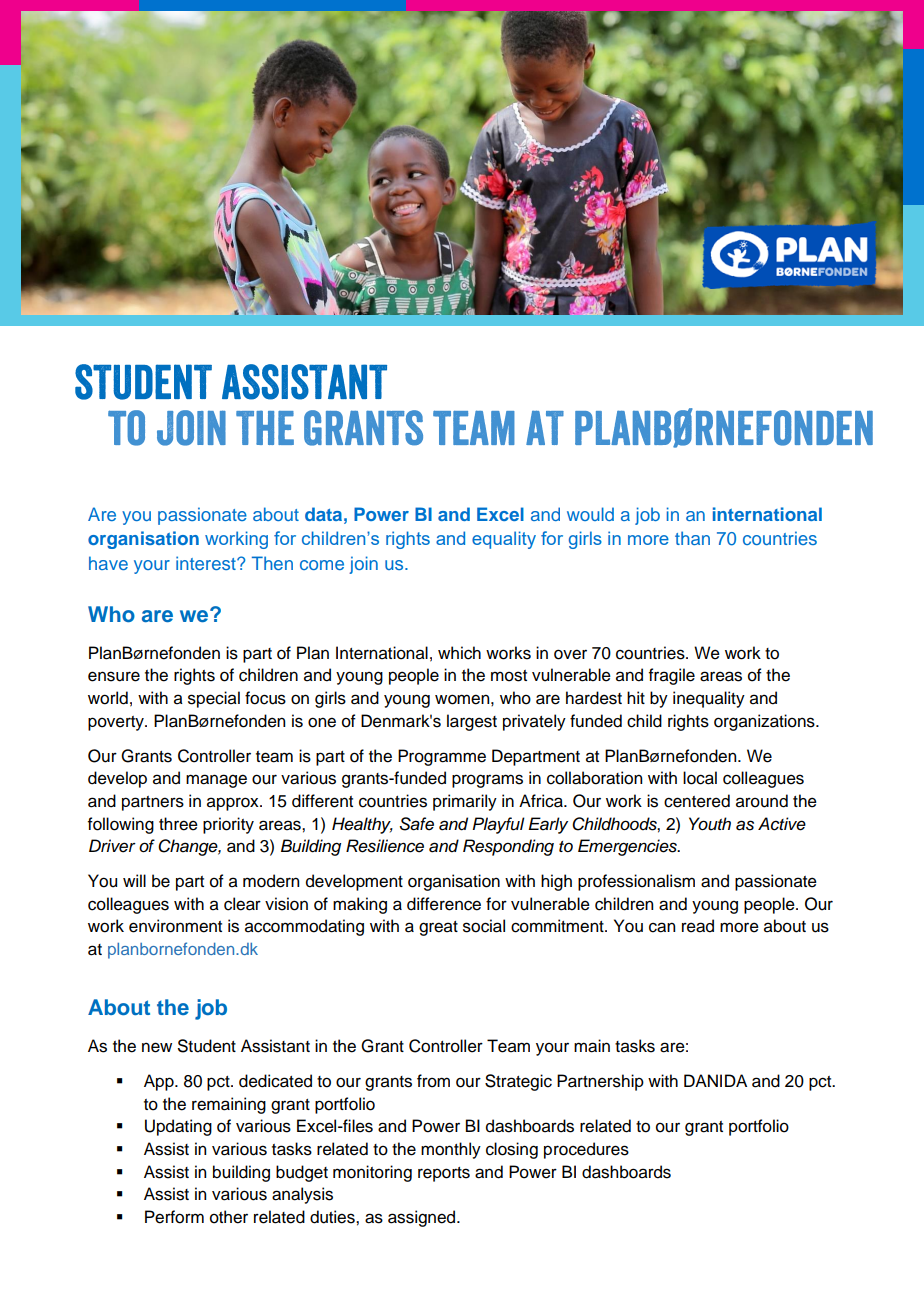 The image size is (924, 1308). I want to click on from, so click(433, 1081).
